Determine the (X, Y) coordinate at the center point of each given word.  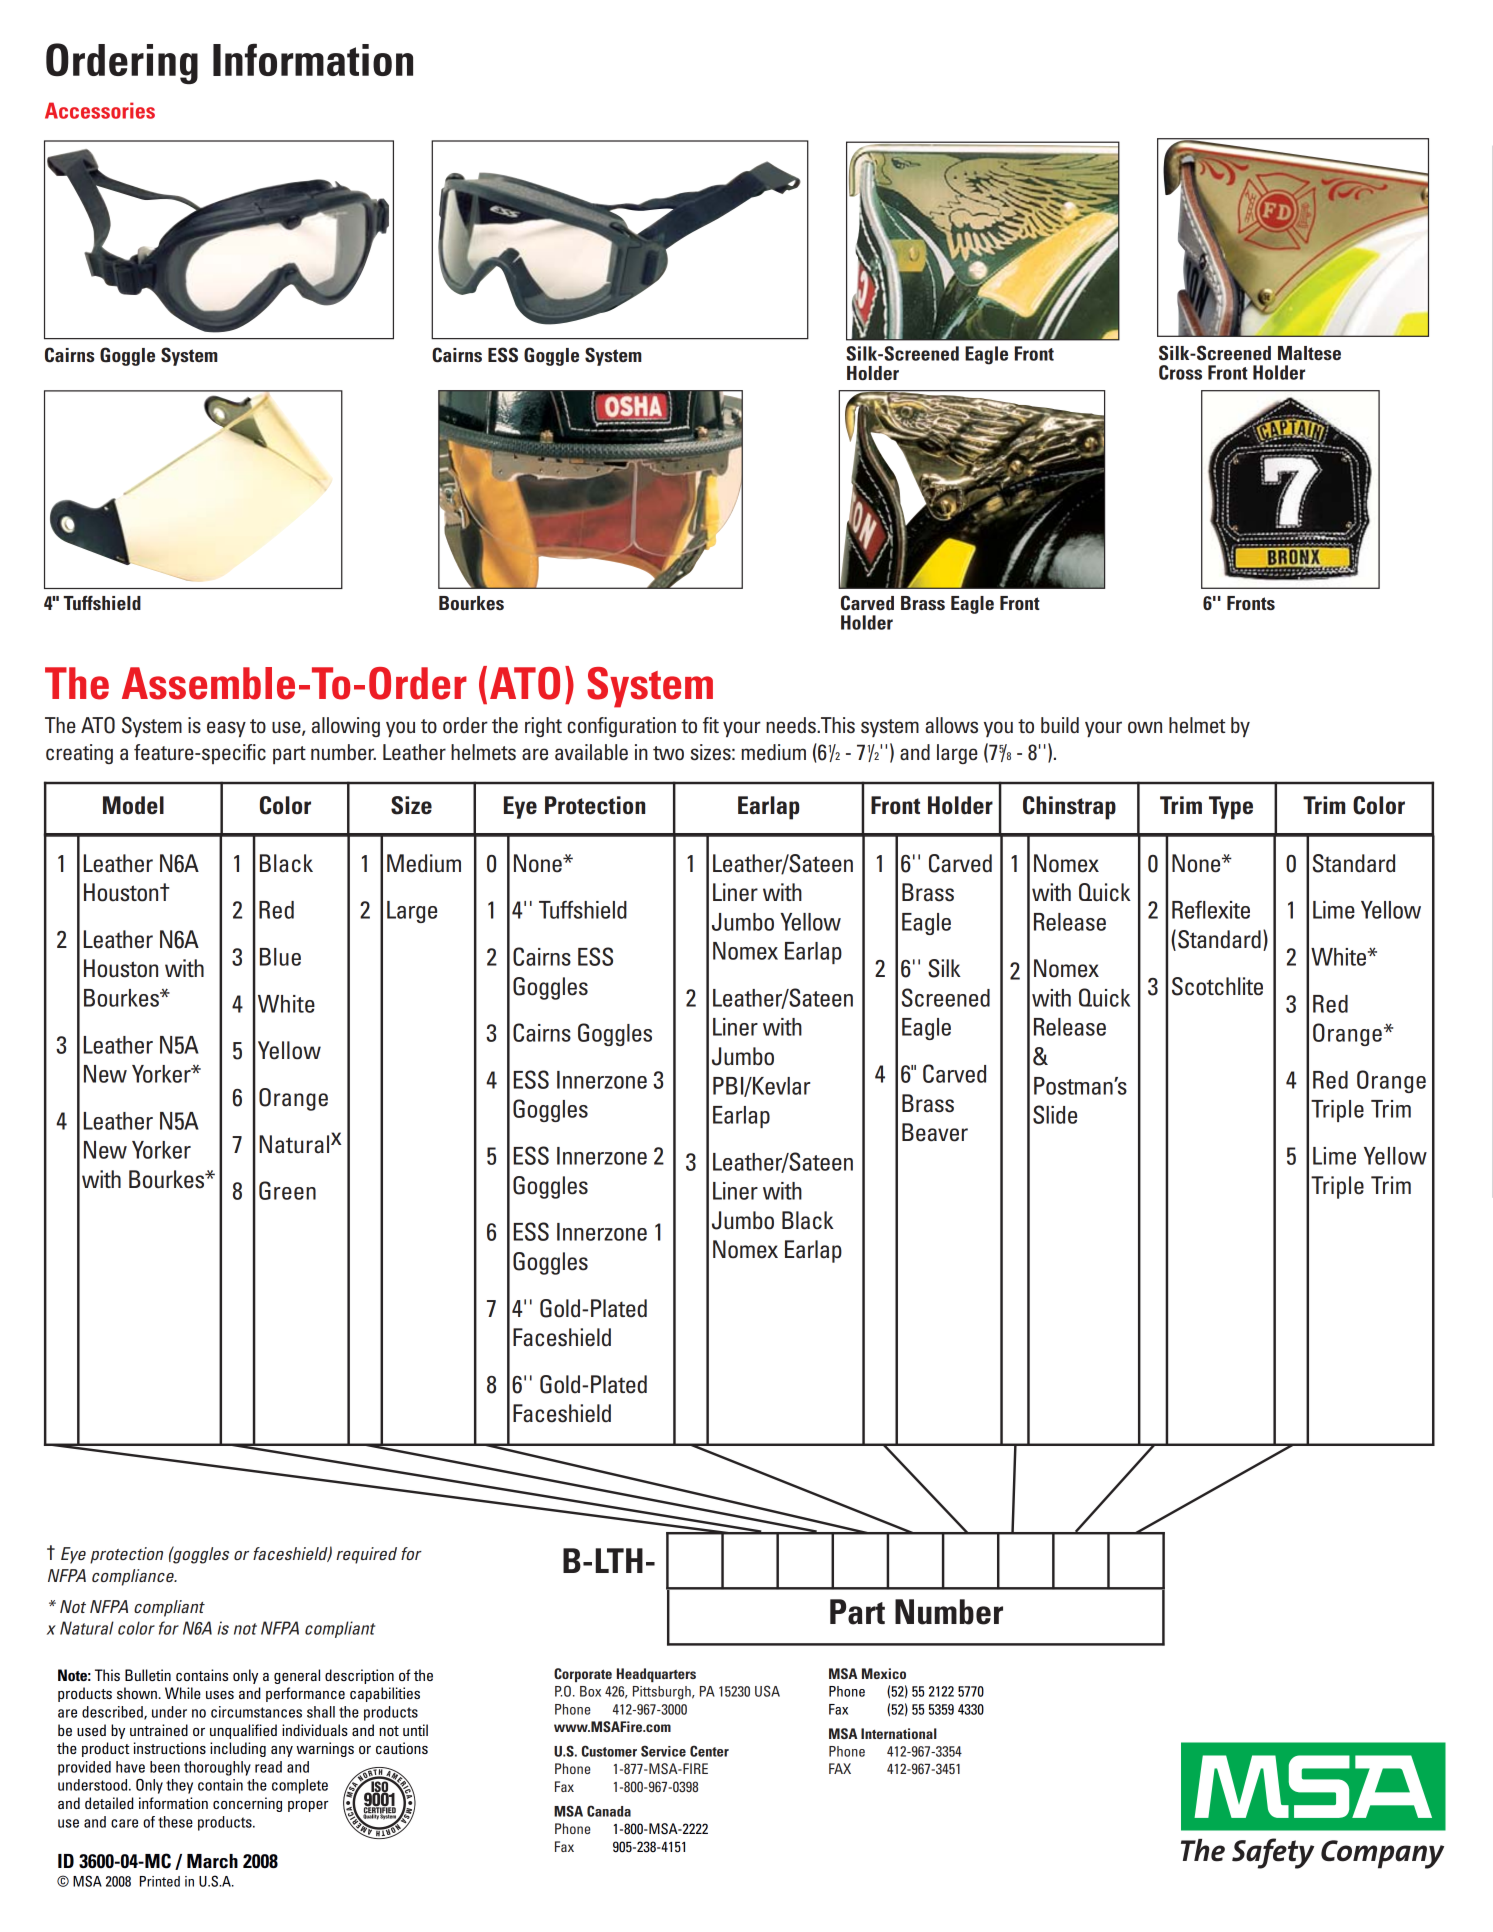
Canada (609, 1811)
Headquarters (656, 1675)
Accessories (100, 110)
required (366, 1555)
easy (226, 729)
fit (711, 725)
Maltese (1309, 353)
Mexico (884, 1673)
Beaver (935, 1132)
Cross (1180, 372)
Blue (280, 957)
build (1060, 725)
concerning (247, 1804)
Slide (1055, 1114)
